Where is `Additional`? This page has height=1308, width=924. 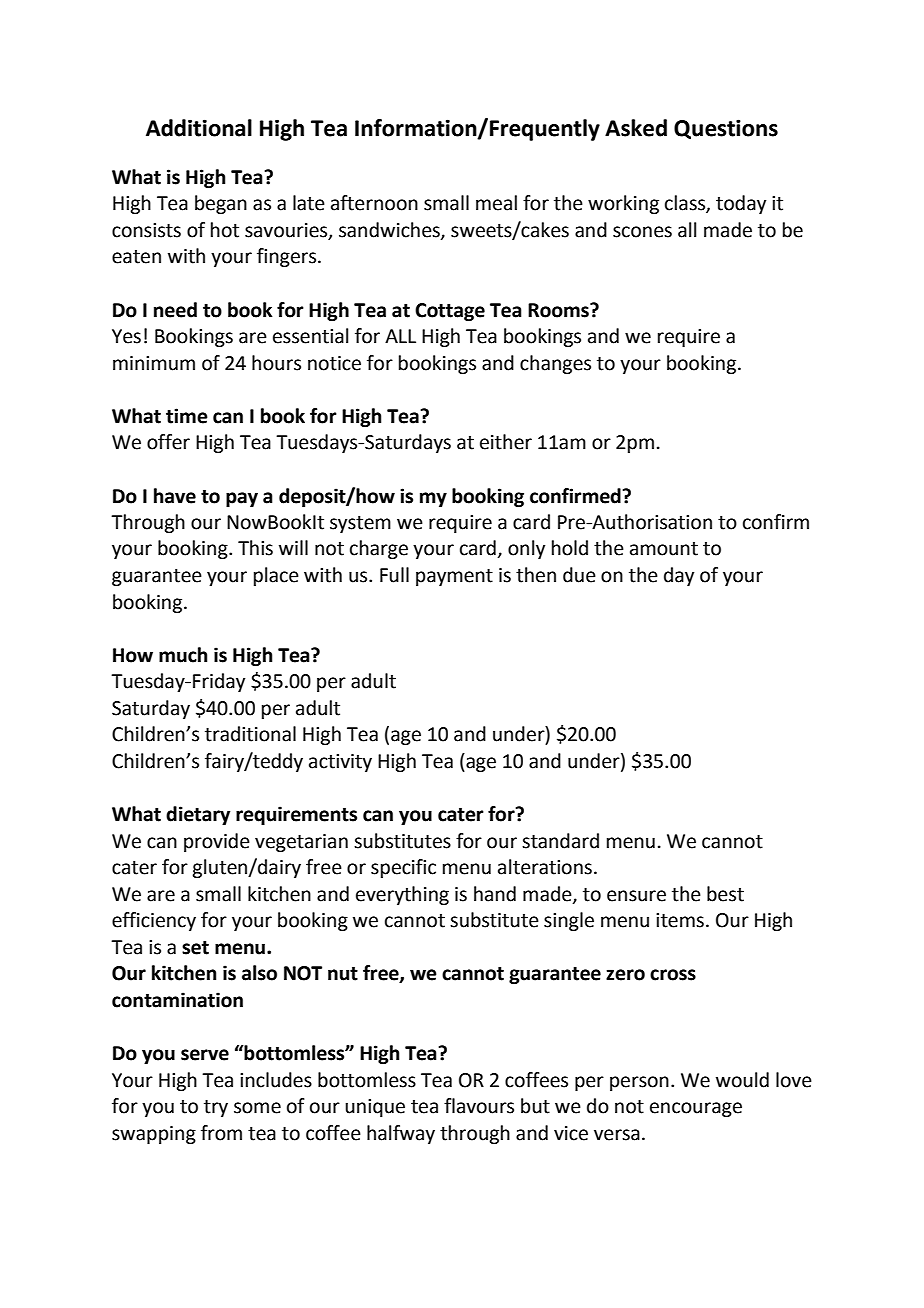 Additional is located at coordinates (199, 128).
